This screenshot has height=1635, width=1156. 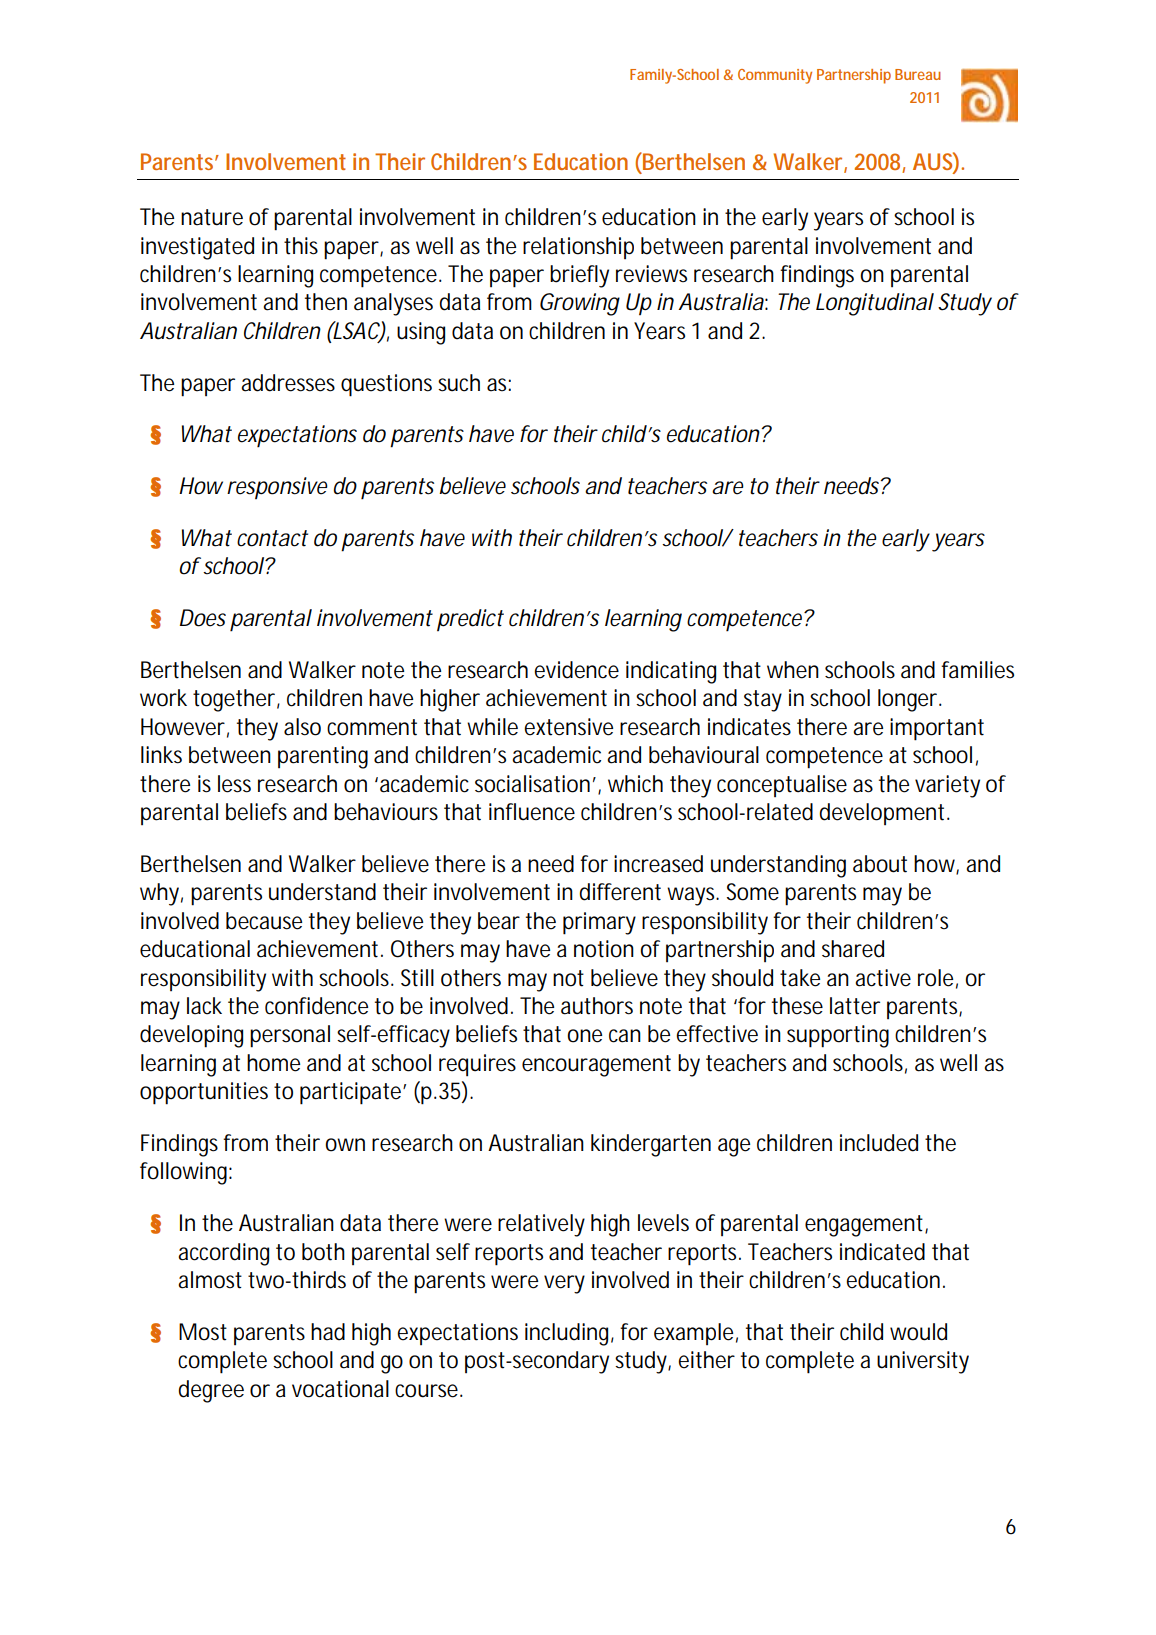 What do you see at coordinates (568, 727) in the screenshot?
I see `extensive` at bounding box center [568, 727].
